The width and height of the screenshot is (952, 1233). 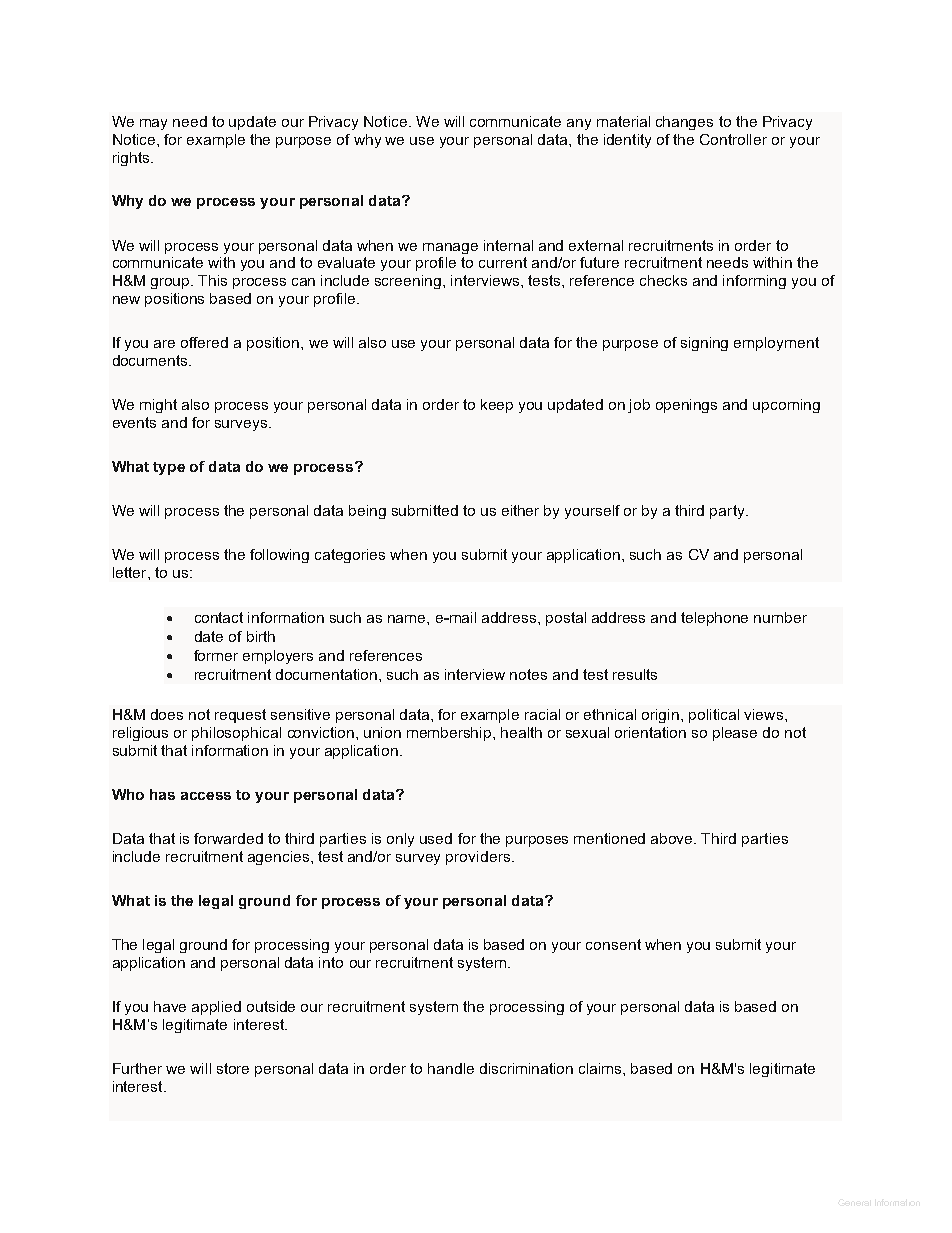 I want to click on signing, so click(x=704, y=344).
